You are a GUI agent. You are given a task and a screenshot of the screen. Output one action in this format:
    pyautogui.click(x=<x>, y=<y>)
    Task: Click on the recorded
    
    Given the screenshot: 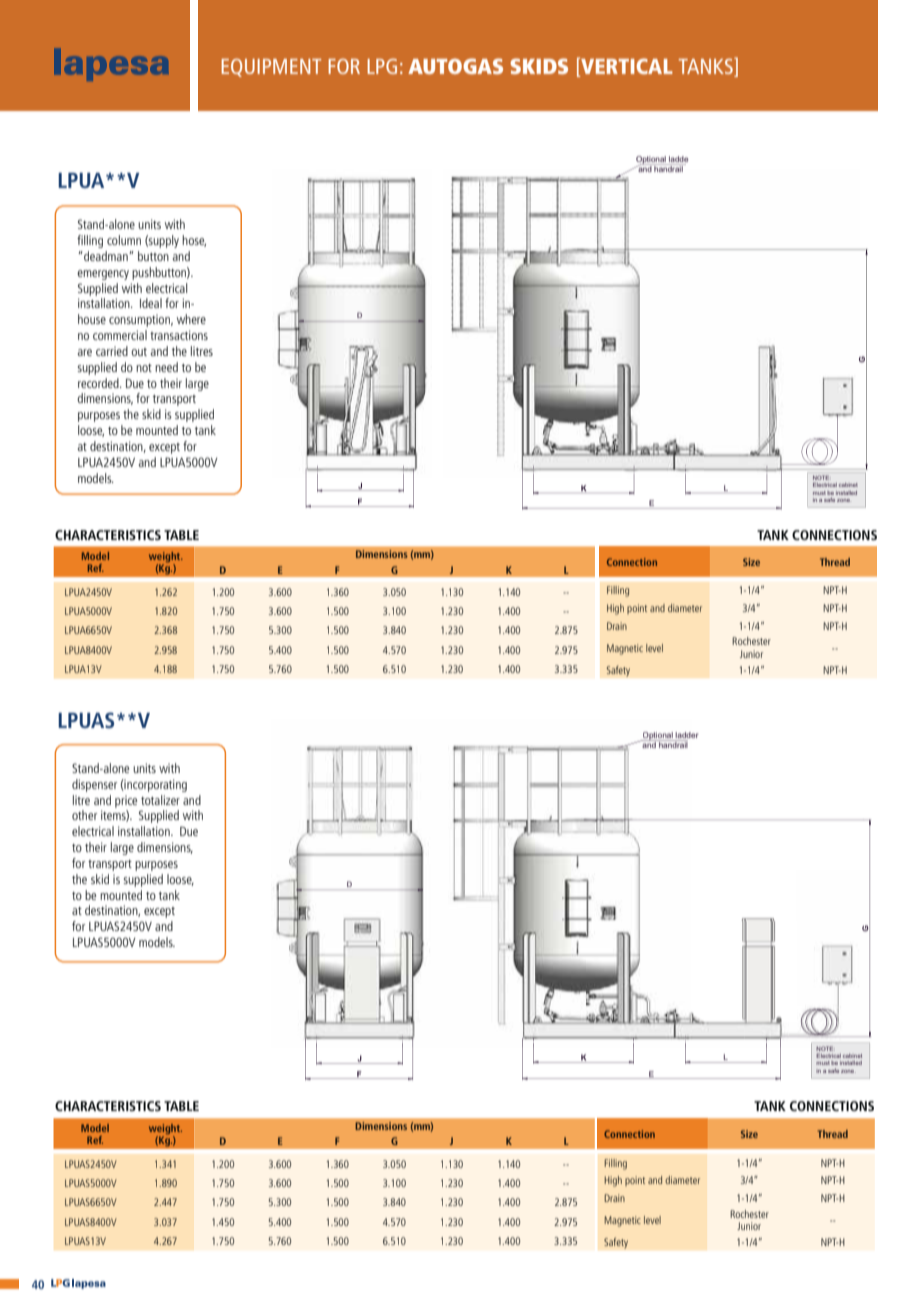 What is the action you would take?
    pyautogui.click(x=99, y=383)
